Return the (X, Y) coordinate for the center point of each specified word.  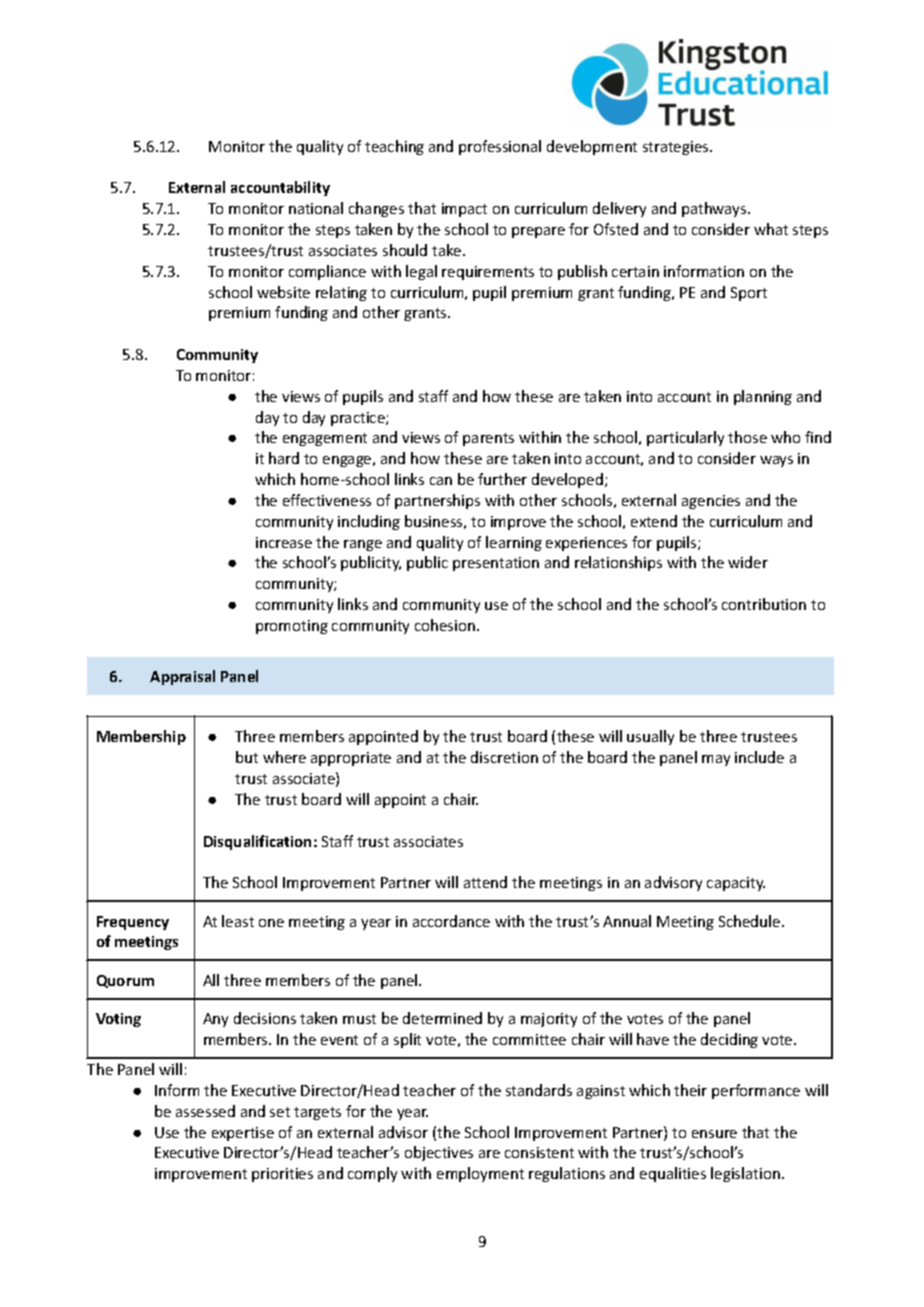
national (316, 208)
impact (464, 210)
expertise (243, 1134)
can (441, 481)
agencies (711, 502)
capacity (736, 884)
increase (284, 542)
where (284, 757)
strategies (677, 148)
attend (485, 882)
